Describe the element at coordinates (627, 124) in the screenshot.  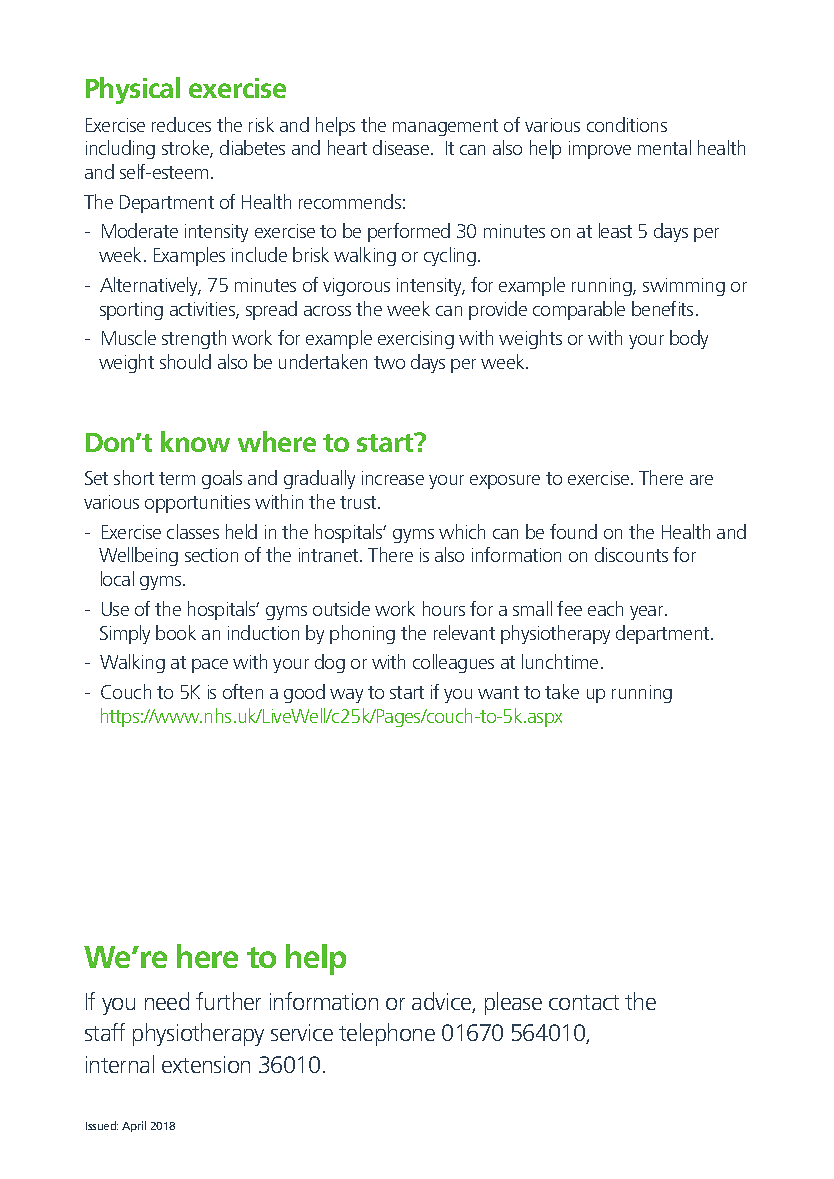
I see `conditions` at that location.
